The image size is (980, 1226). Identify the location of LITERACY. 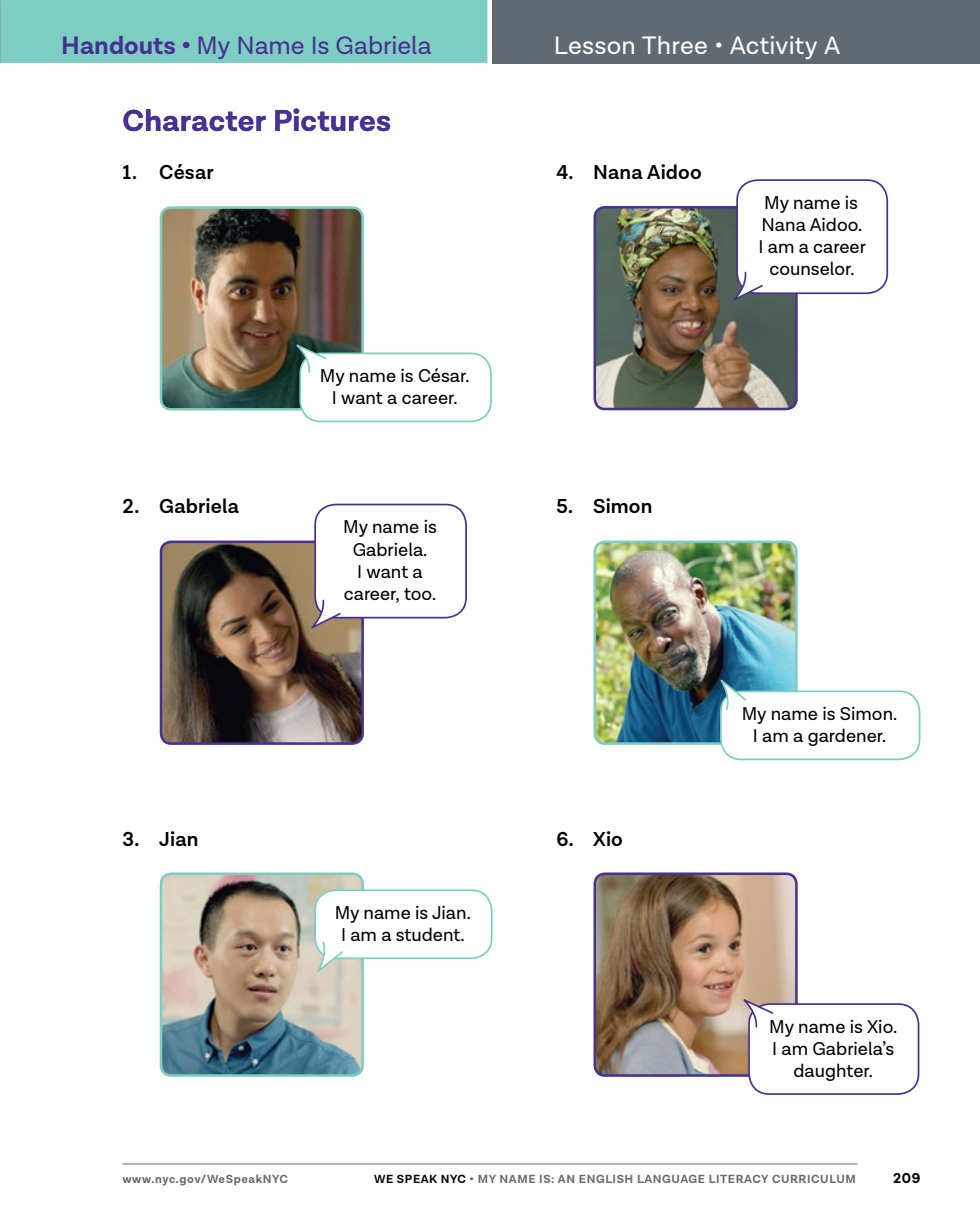
(738, 1179).
